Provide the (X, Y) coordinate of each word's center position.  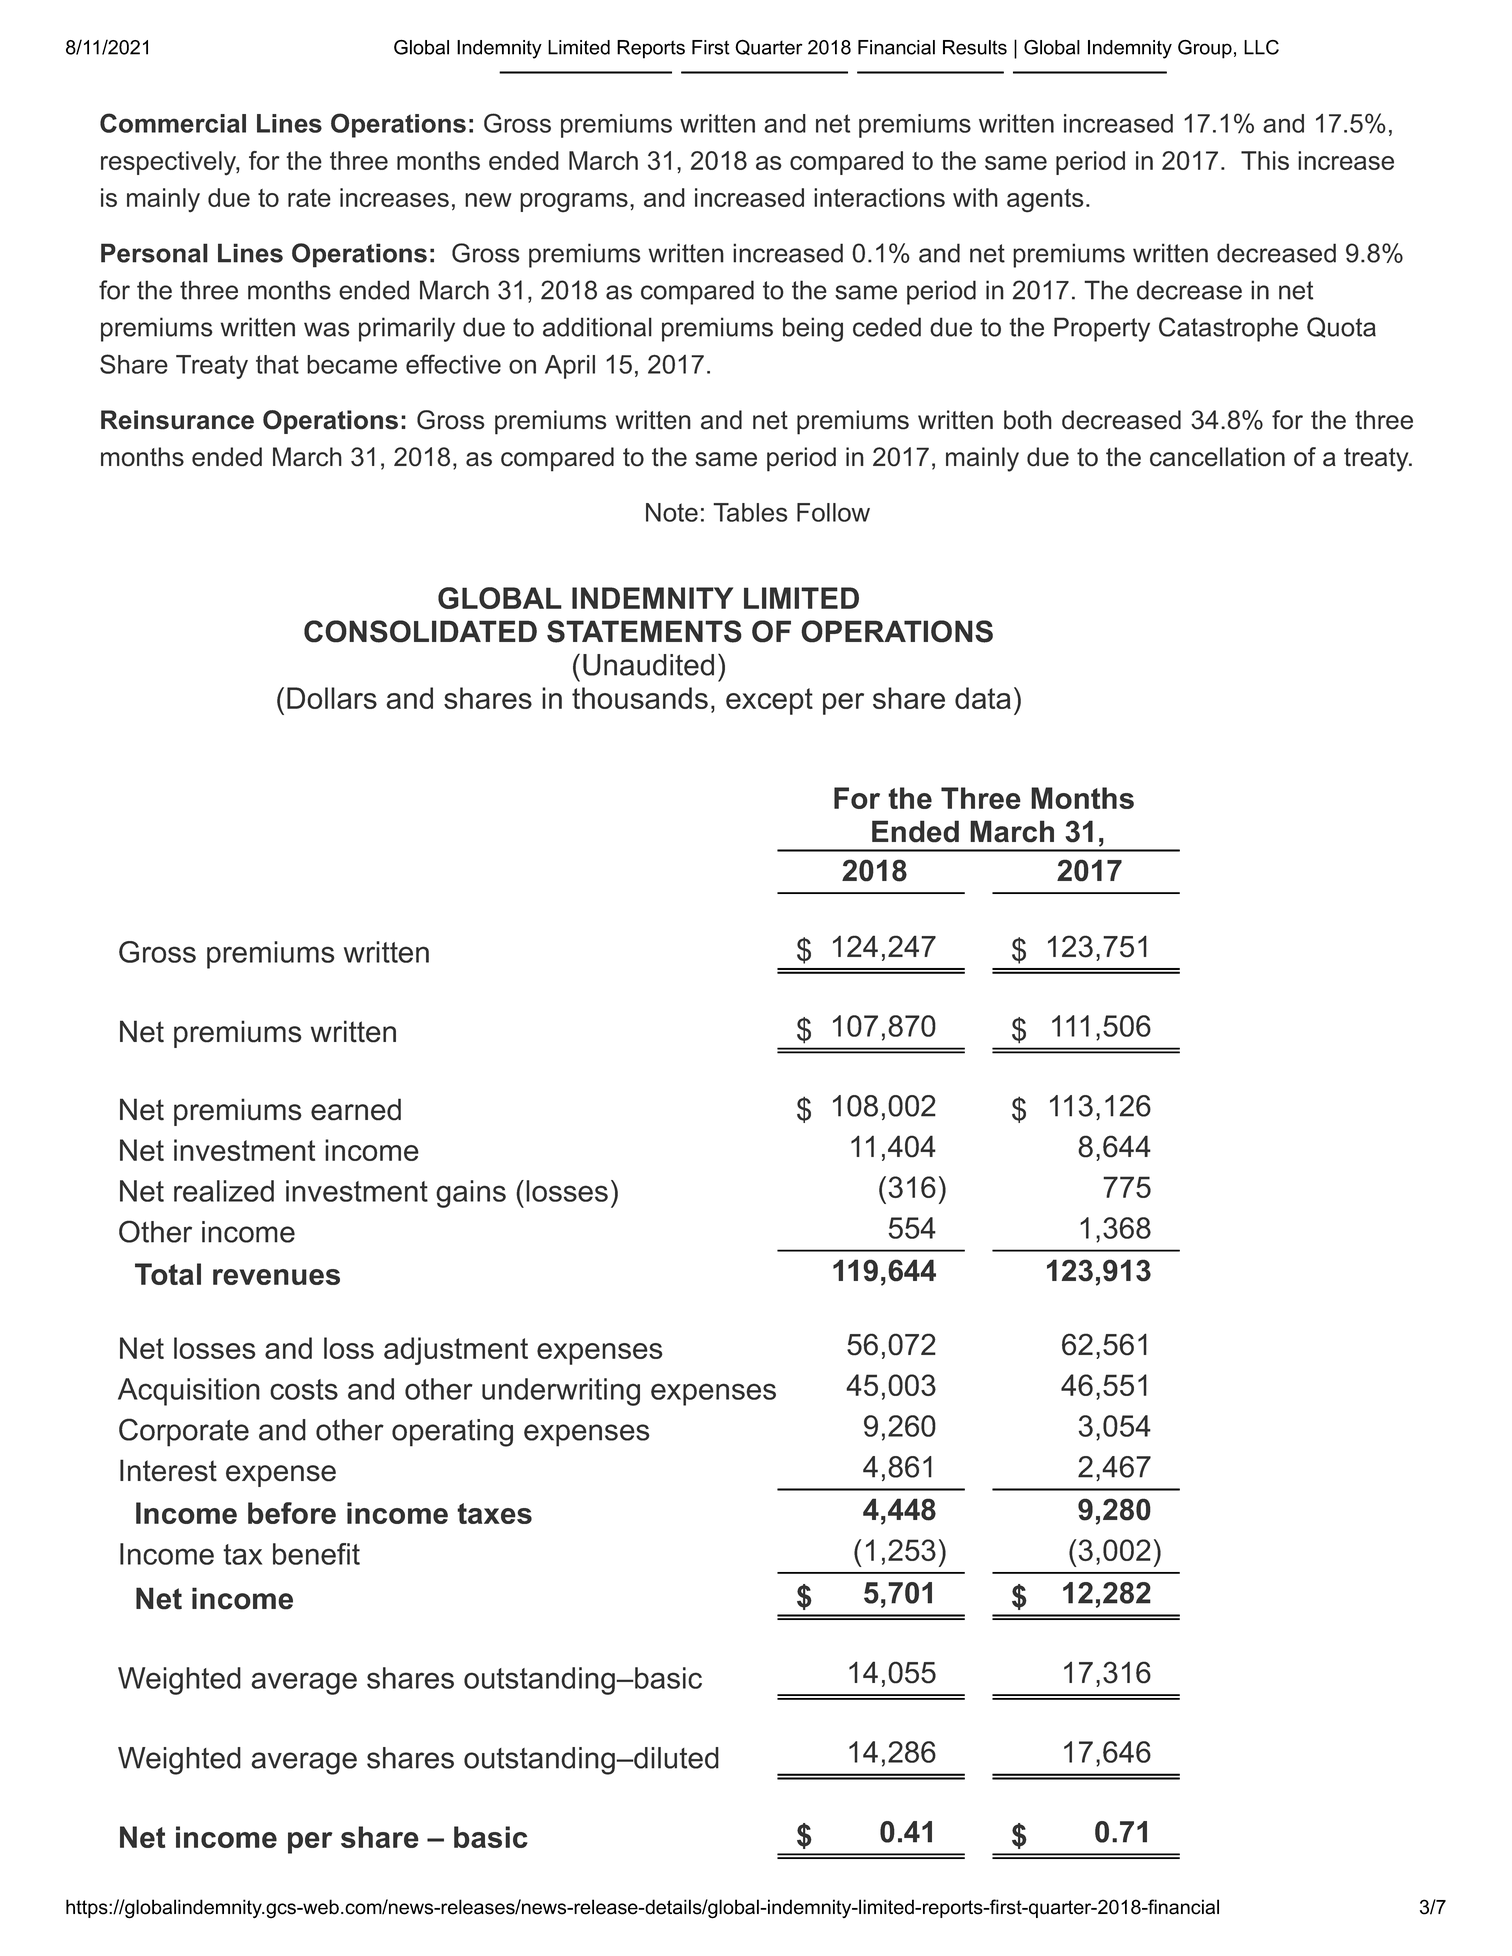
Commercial (173, 123)
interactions (879, 197)
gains (471, 1194)
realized (224, 1191)
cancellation (1217, 457)
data (983, 698)
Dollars (332, 698)
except (769, 701)
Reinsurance (177, 420)
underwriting (561, 1392)
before (292, 1513)
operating (452, 1433)
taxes (494, 1513)
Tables (750, 512)
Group (1205, 49)
